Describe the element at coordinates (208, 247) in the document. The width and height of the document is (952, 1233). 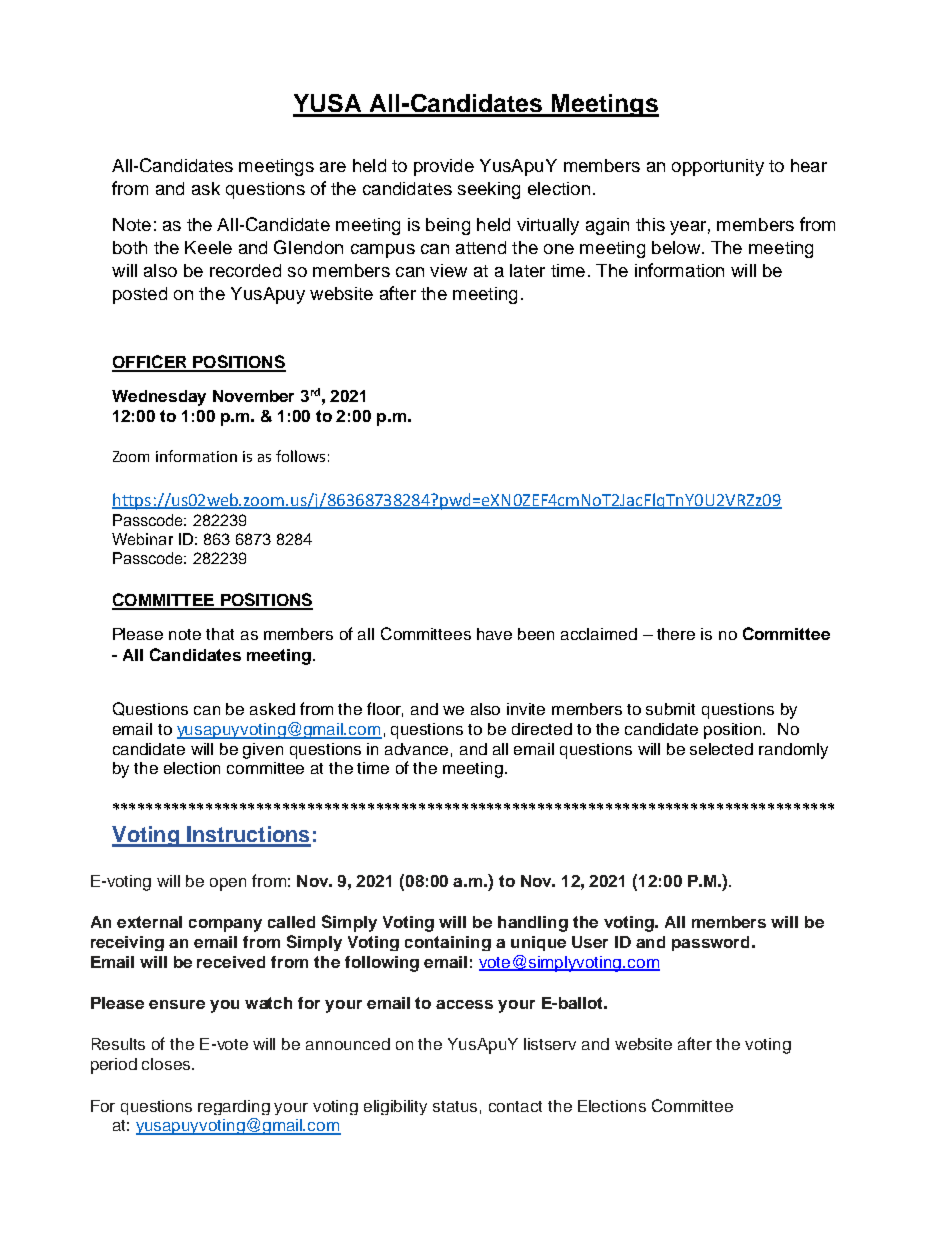
I see `Keele` at that location.
